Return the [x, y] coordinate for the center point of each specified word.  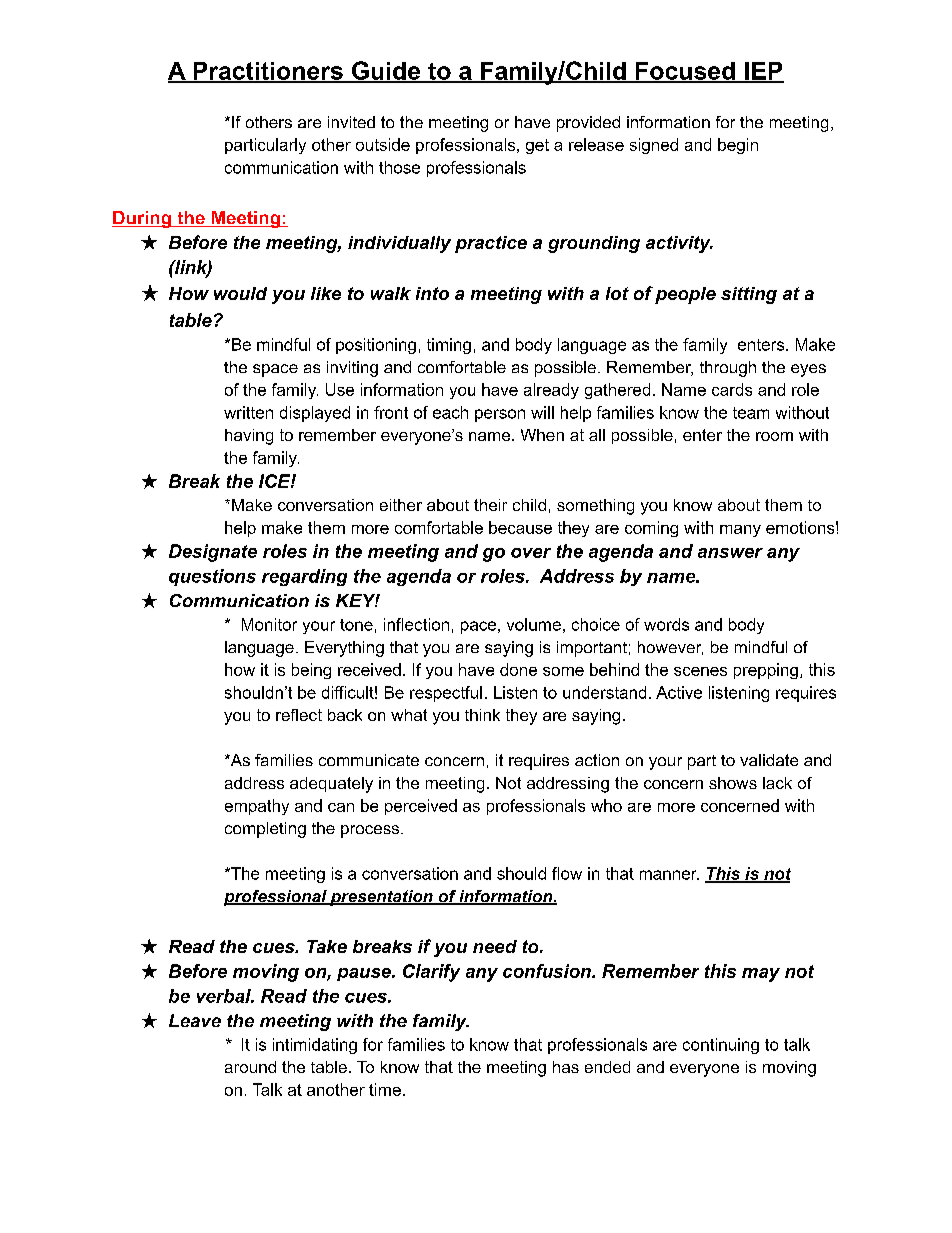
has [566, 1067]
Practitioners [268, 72]
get [537, 146]
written [248, 412]
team [751, 413]
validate [769, 760]
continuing [721, 1046]
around [250, 1067]
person [500, 415]
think [482, 715]
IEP [763, 72]
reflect [299, 715]
